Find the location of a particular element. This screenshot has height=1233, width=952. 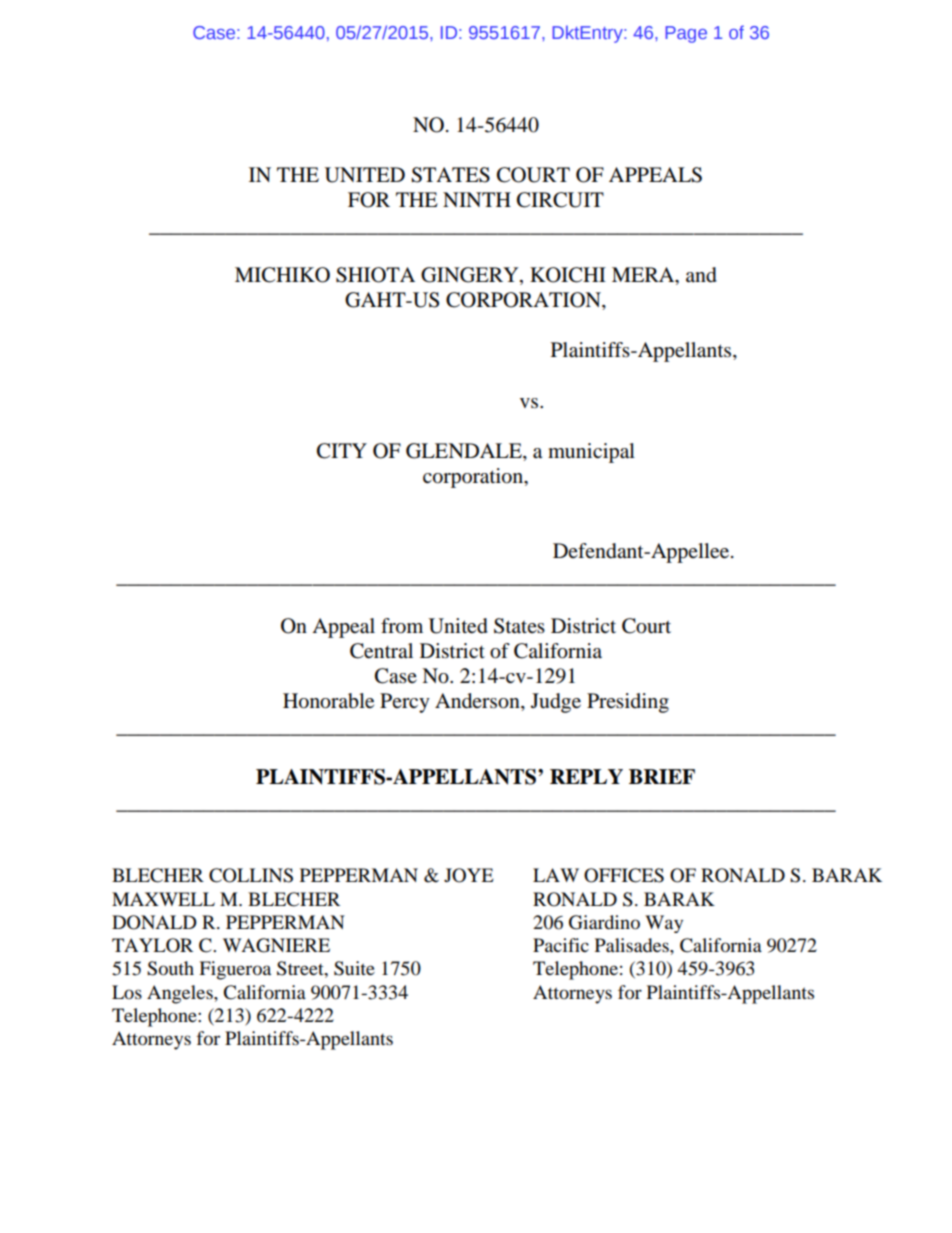

CIRCUIT is located at coordinates (560, 200).
